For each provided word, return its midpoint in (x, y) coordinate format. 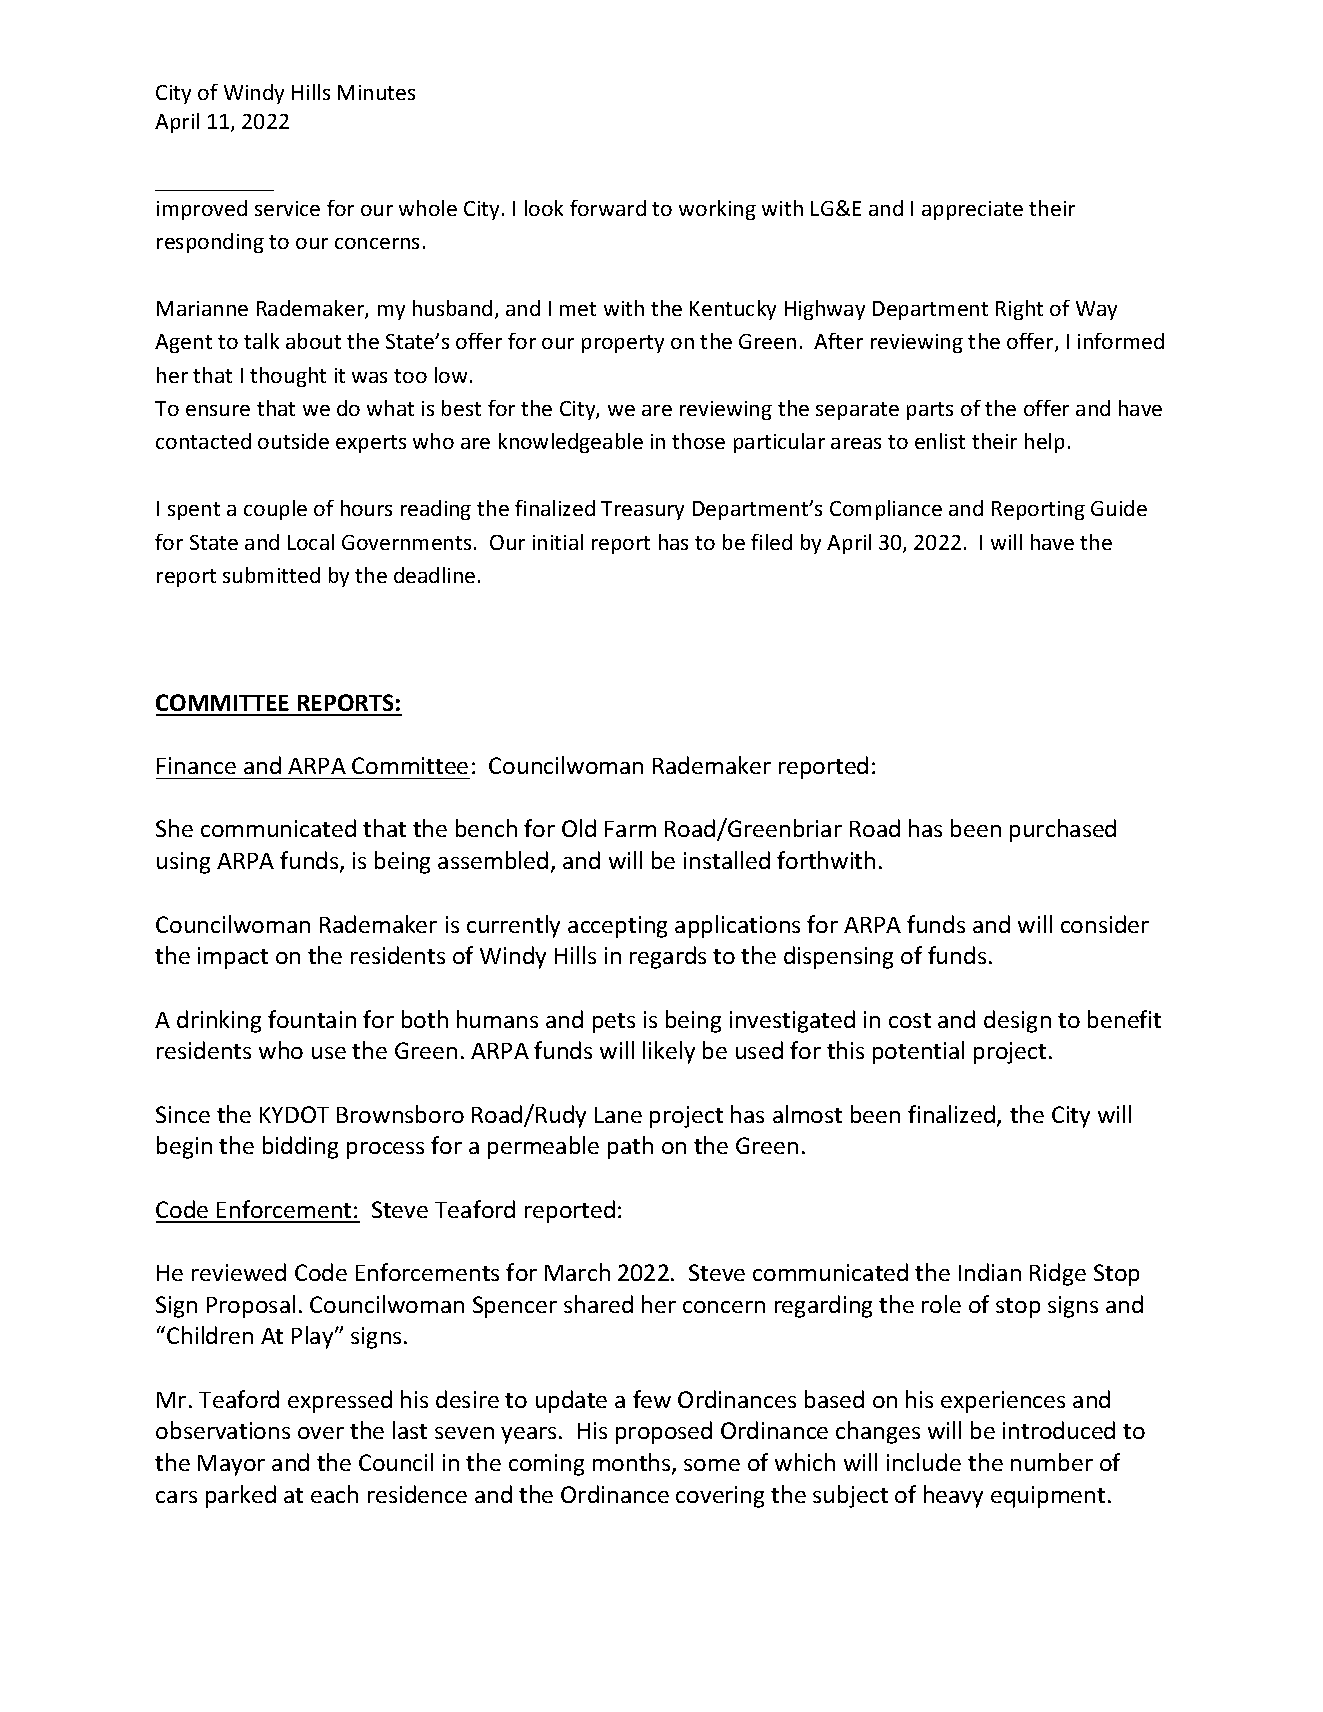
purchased (1063, 830)
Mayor (231, 1465)
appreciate (972, 210)
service (287, 208)
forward (608, 208)
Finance (196, 765)
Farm (630, 829)
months (633, 1463)
